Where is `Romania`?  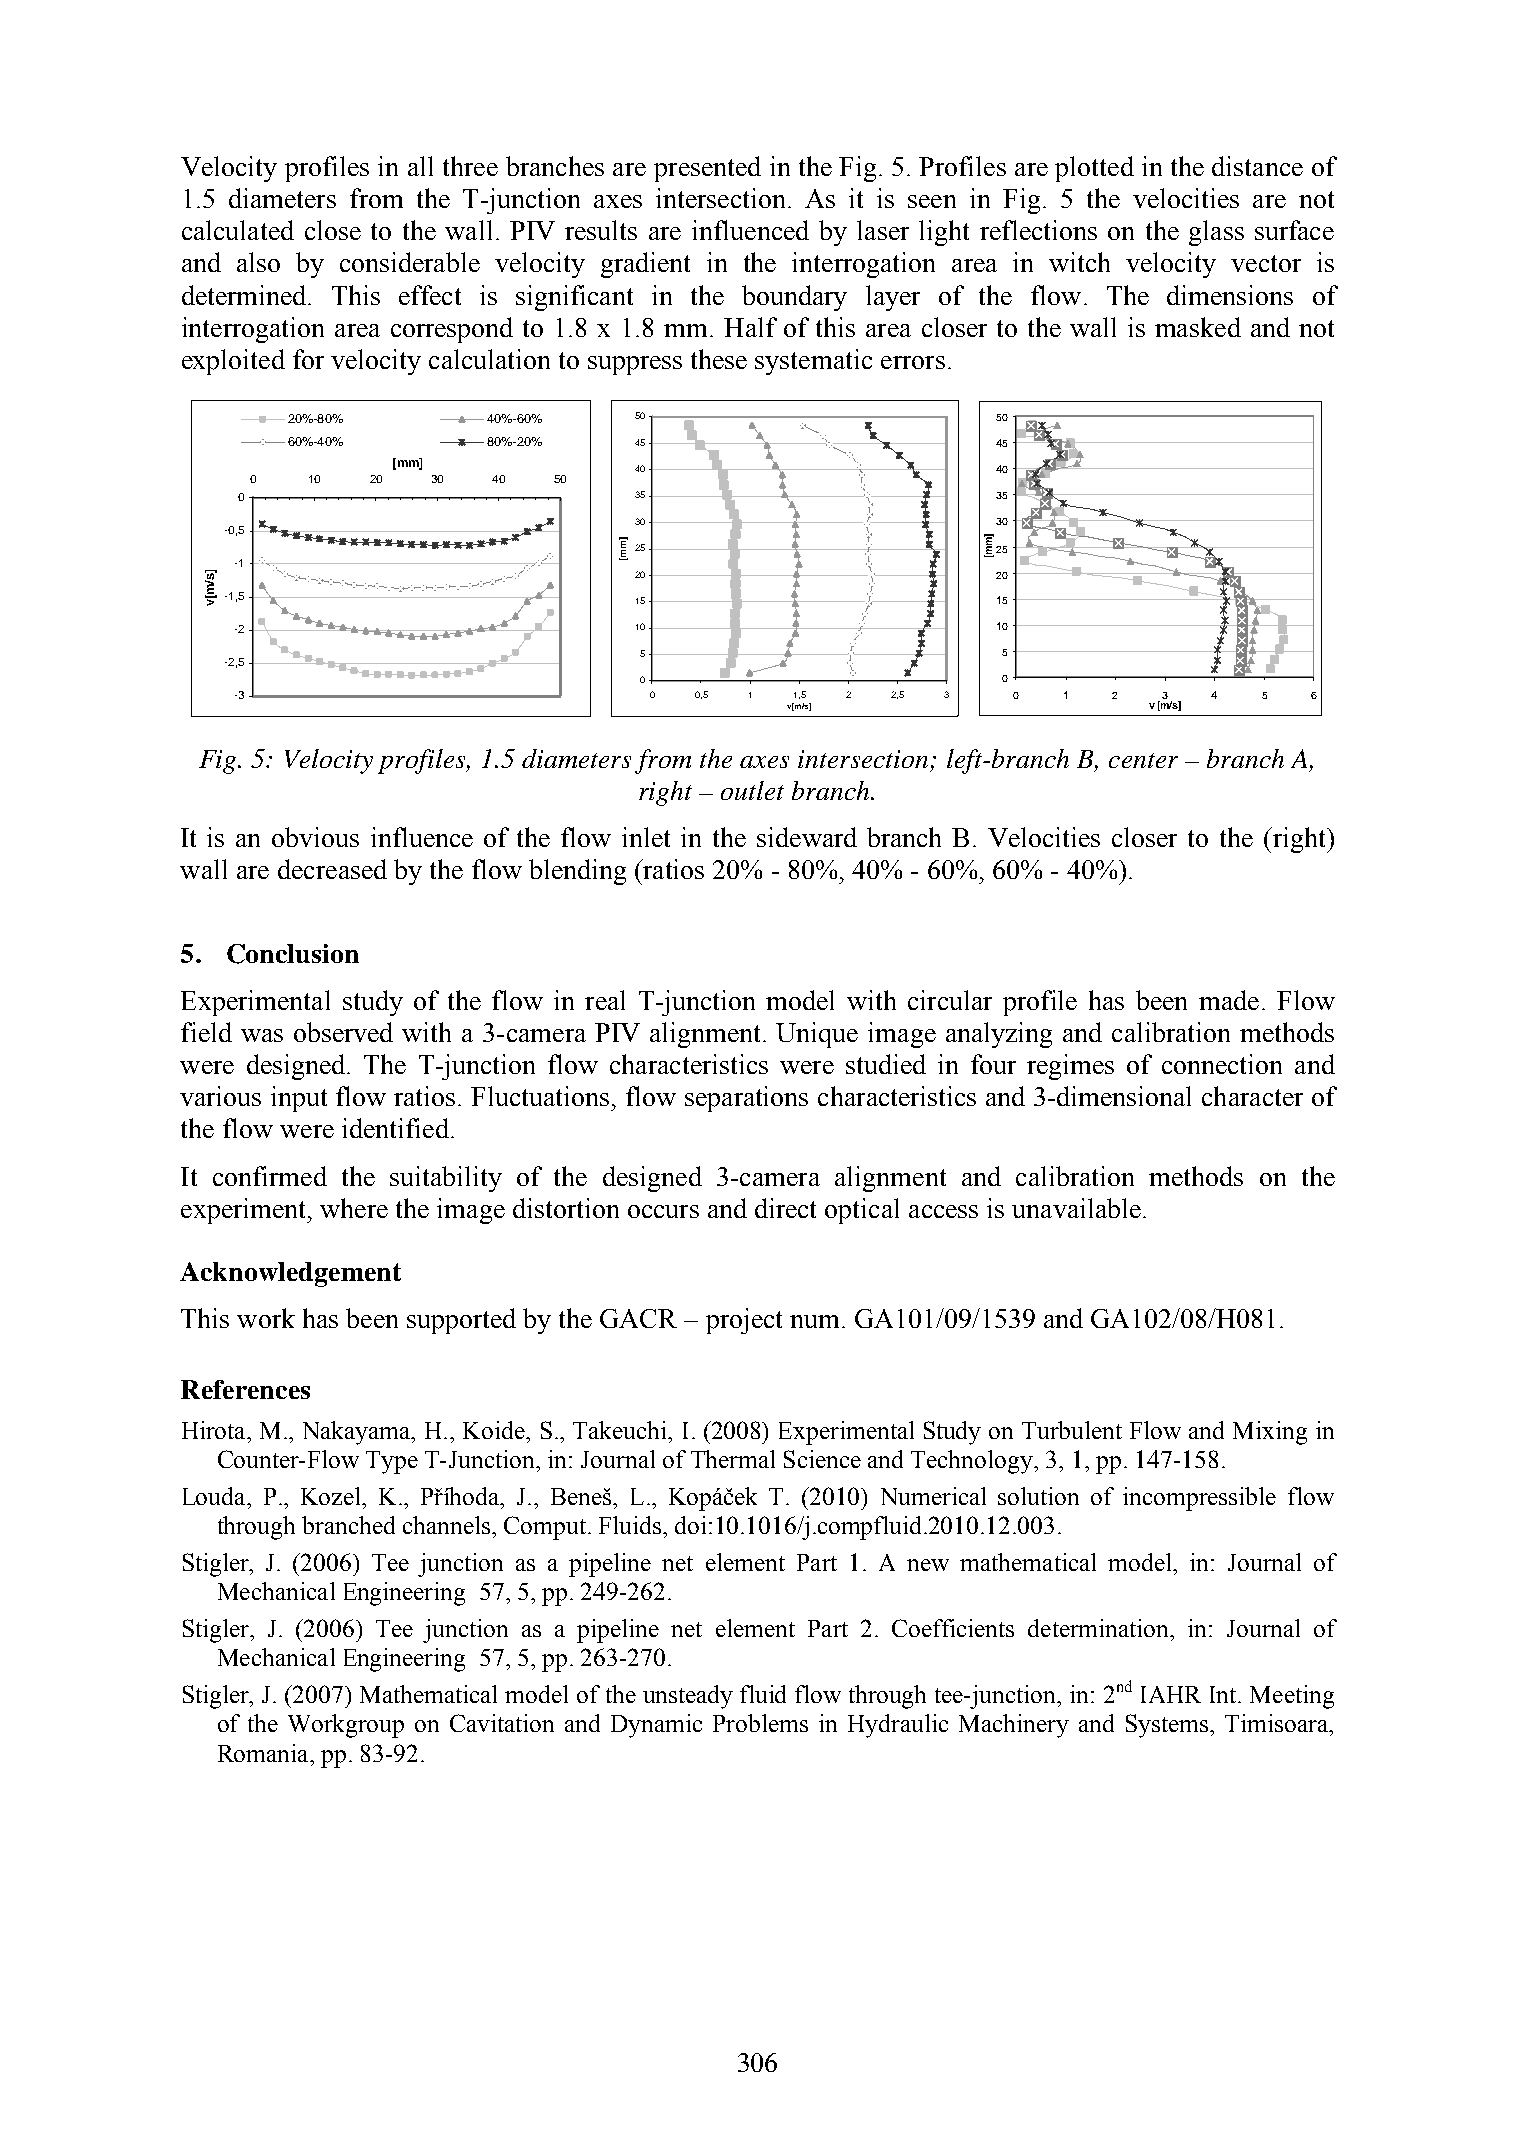 Romania is located at coordinates (264, 1753).
